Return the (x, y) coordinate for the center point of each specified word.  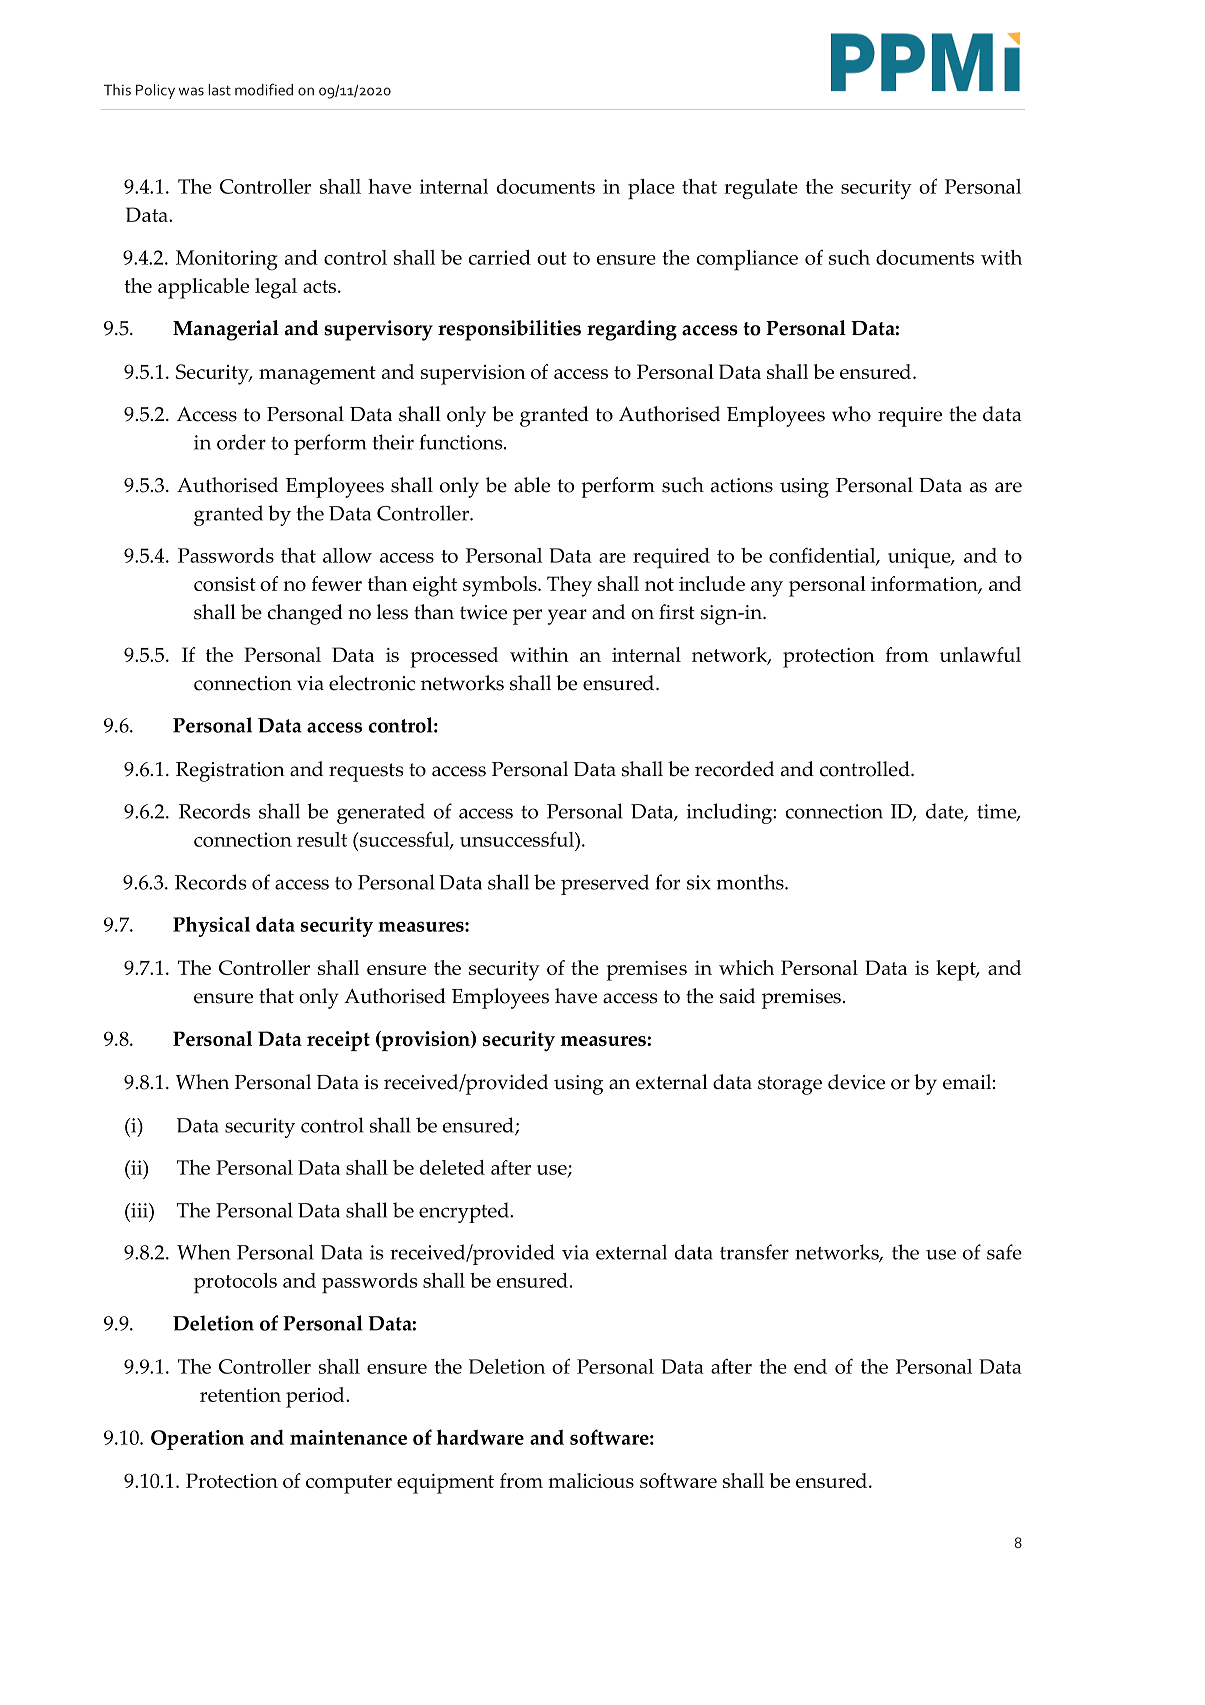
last (219, 90)
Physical (211, 926)
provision (426, 1041)
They (569, 586)
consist (225, 584)
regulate (761, 189)
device (856, 1082)
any (767, 589)
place (651, 189)
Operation (197, 1440)
